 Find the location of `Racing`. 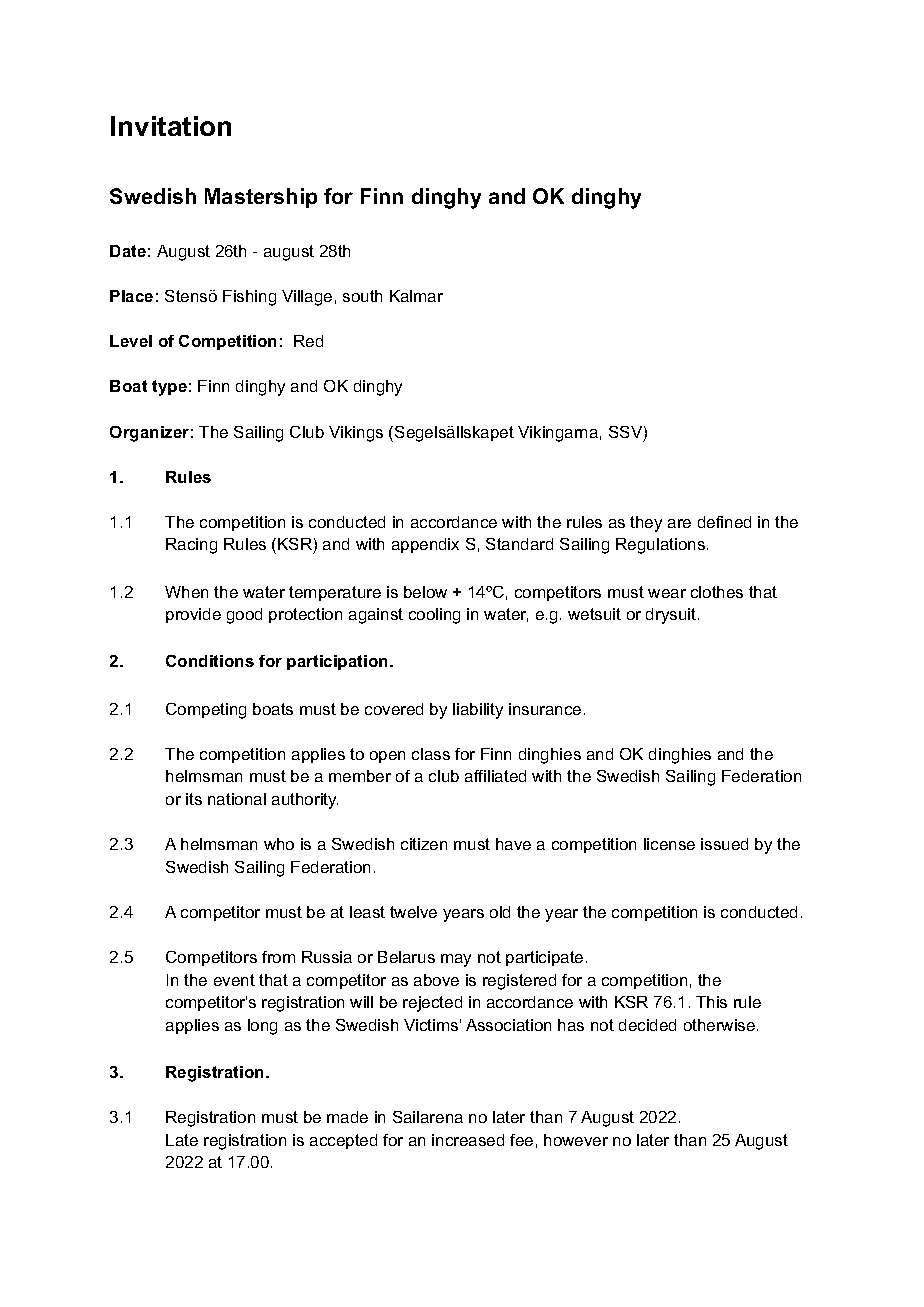

Racing is located at coordinates (191, 546).
